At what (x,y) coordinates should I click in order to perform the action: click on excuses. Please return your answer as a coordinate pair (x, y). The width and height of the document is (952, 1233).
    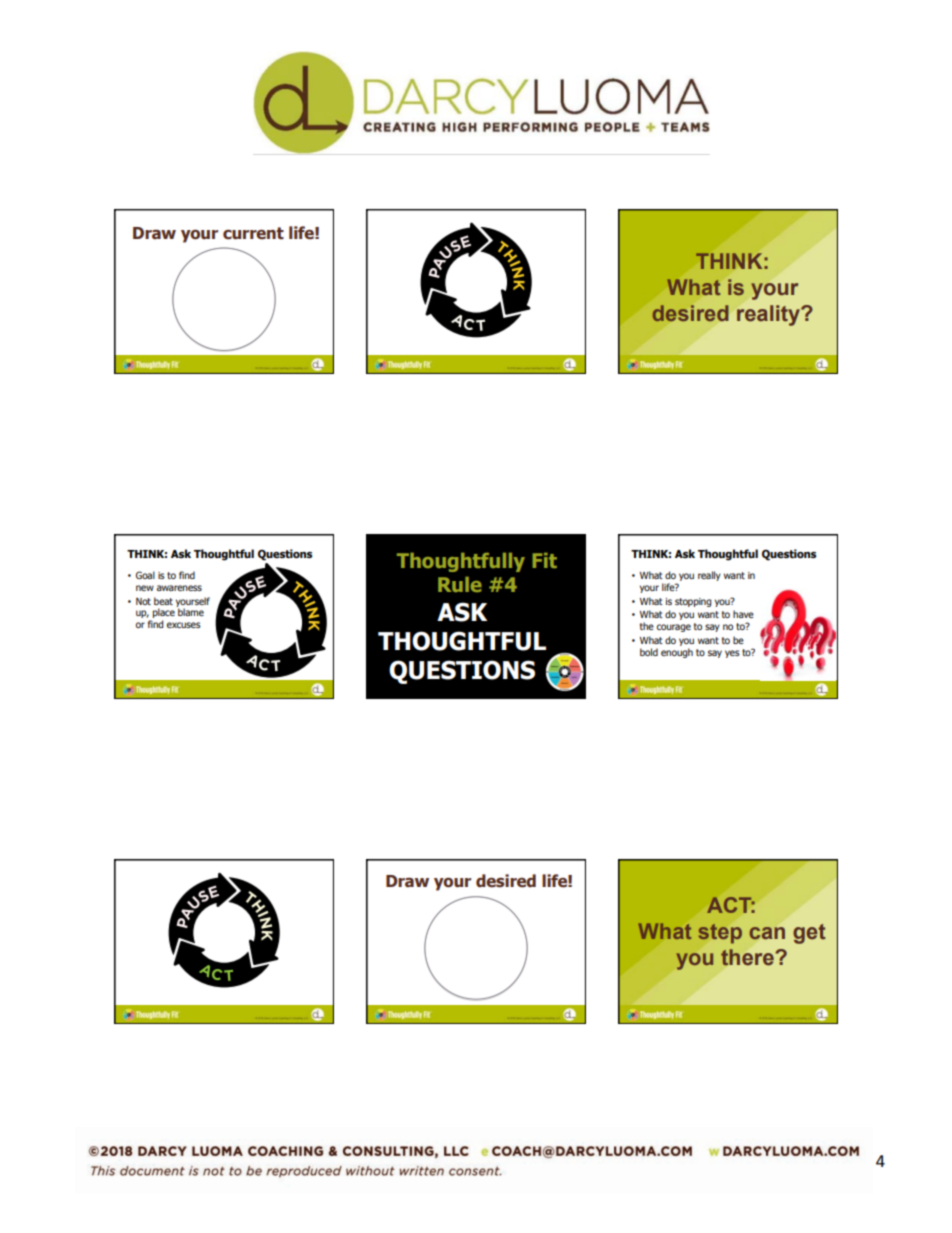
    Looking at the image, I should click on (184, 625).
